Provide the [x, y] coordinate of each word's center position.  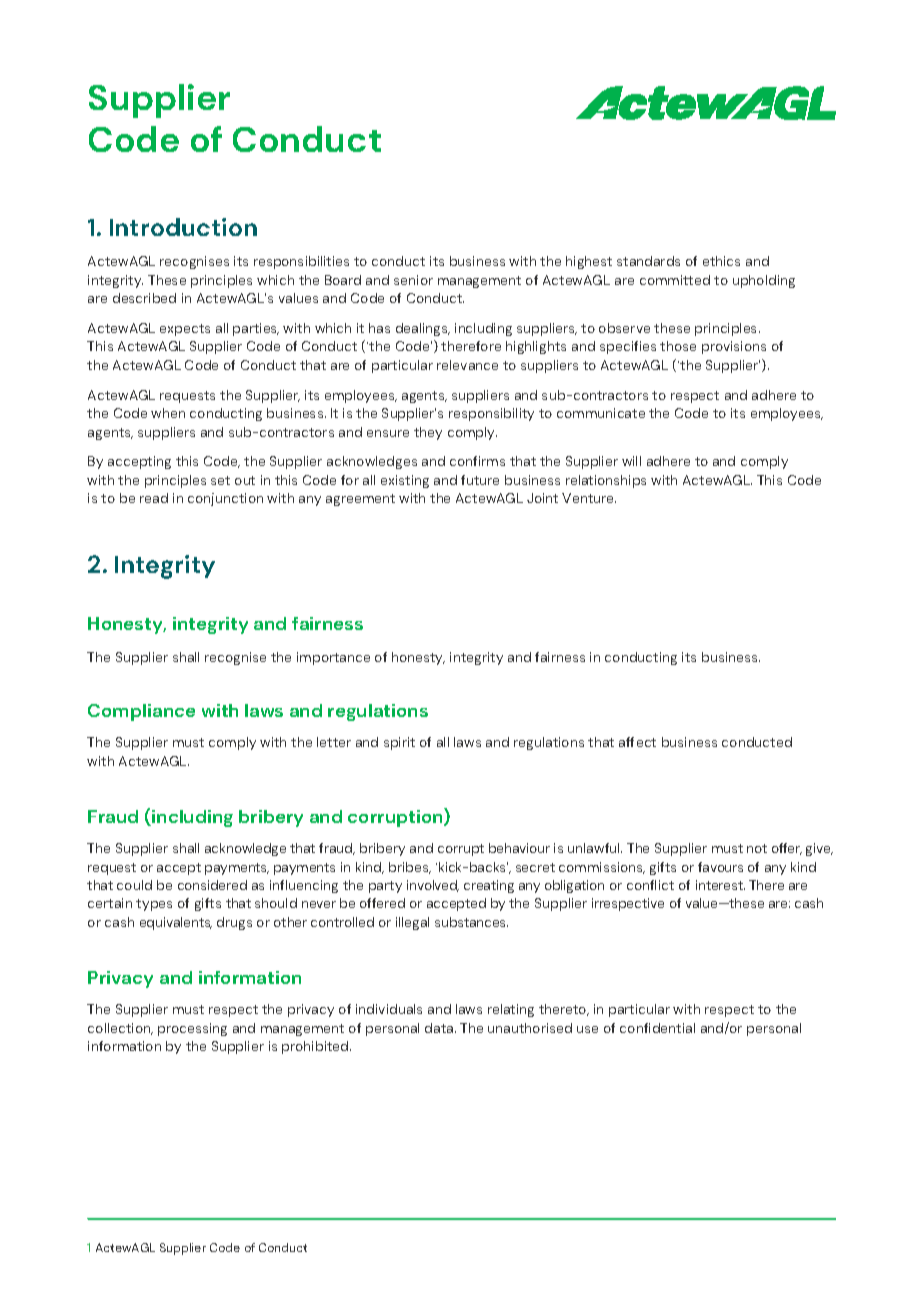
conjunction [225, 499]
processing [192, 1029]
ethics [721, 261]
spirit [399, 743]
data [440, 1028]
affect [637, 742]
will [631, 461]
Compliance [141, 712]
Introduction [183, 227]
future [480, 480]
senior [413, 280]
